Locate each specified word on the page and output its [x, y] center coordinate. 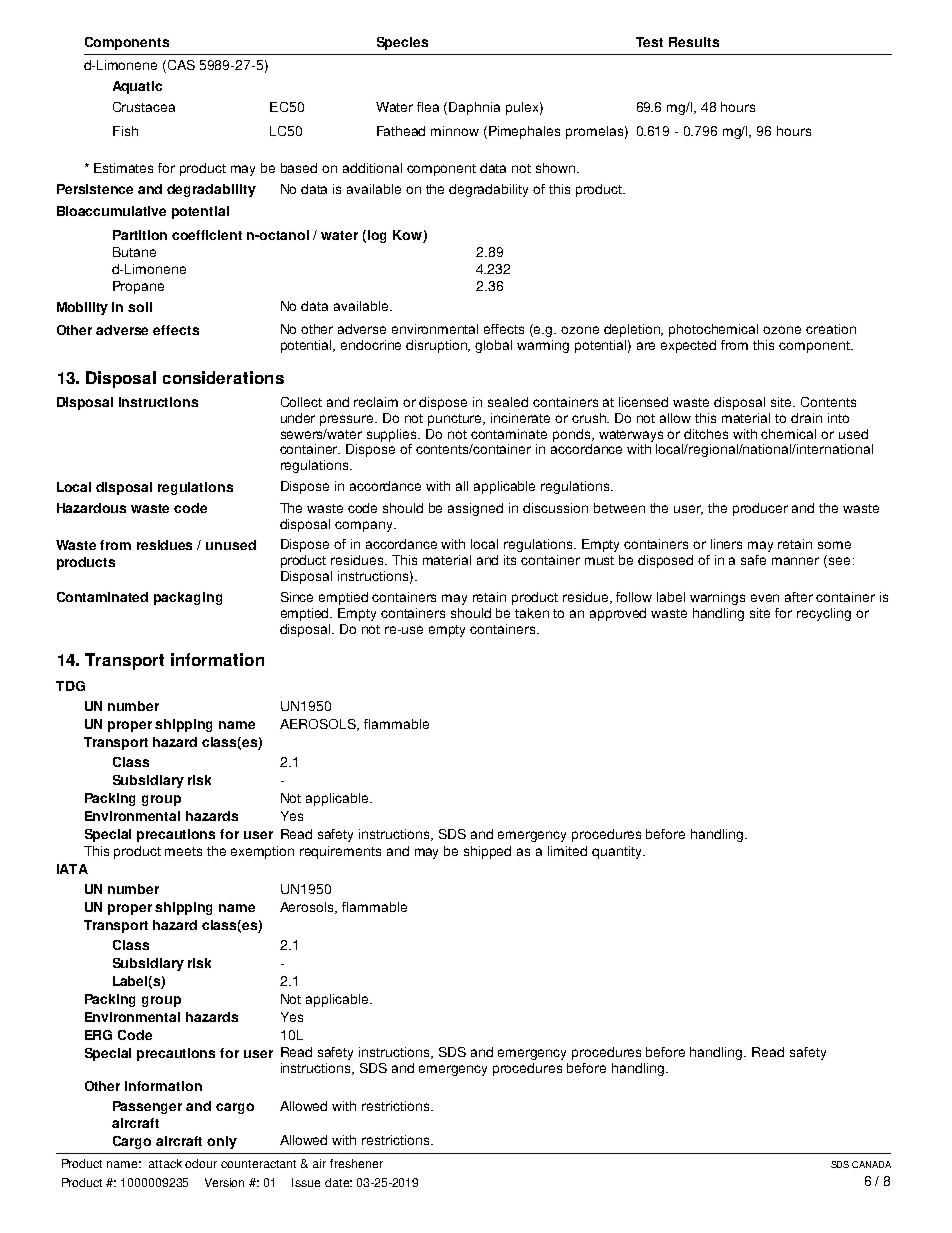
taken [532, 613]
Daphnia [474, 108]
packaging [188, 598]
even [765, 598]
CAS [180, 66]
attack [165, 1163]
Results [694, 42]
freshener [356, 1163]
